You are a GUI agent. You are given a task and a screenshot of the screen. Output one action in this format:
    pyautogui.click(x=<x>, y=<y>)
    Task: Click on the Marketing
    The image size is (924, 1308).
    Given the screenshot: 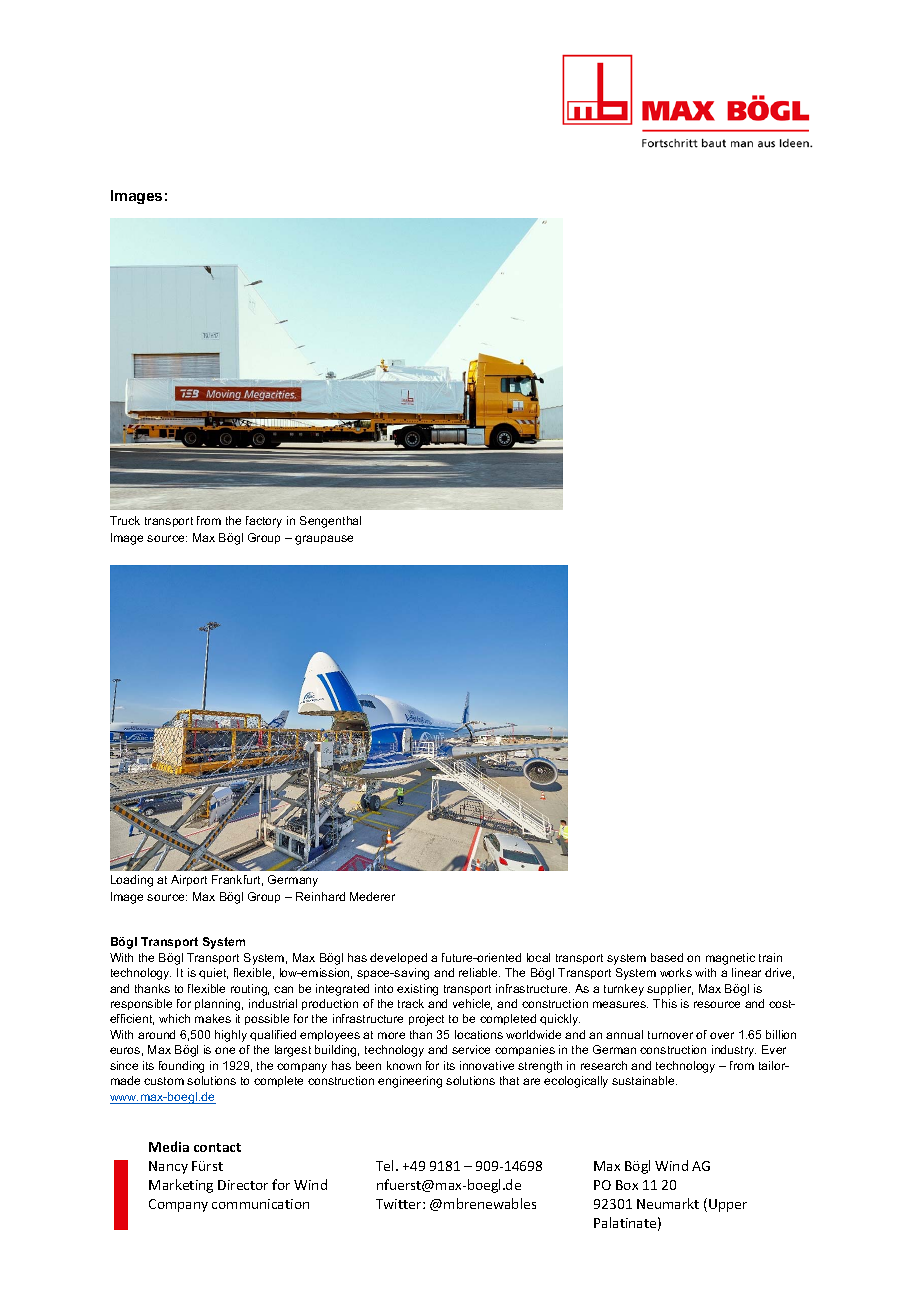 What is the action you would take?
    pyautogui.click(x=181, y=1186)
